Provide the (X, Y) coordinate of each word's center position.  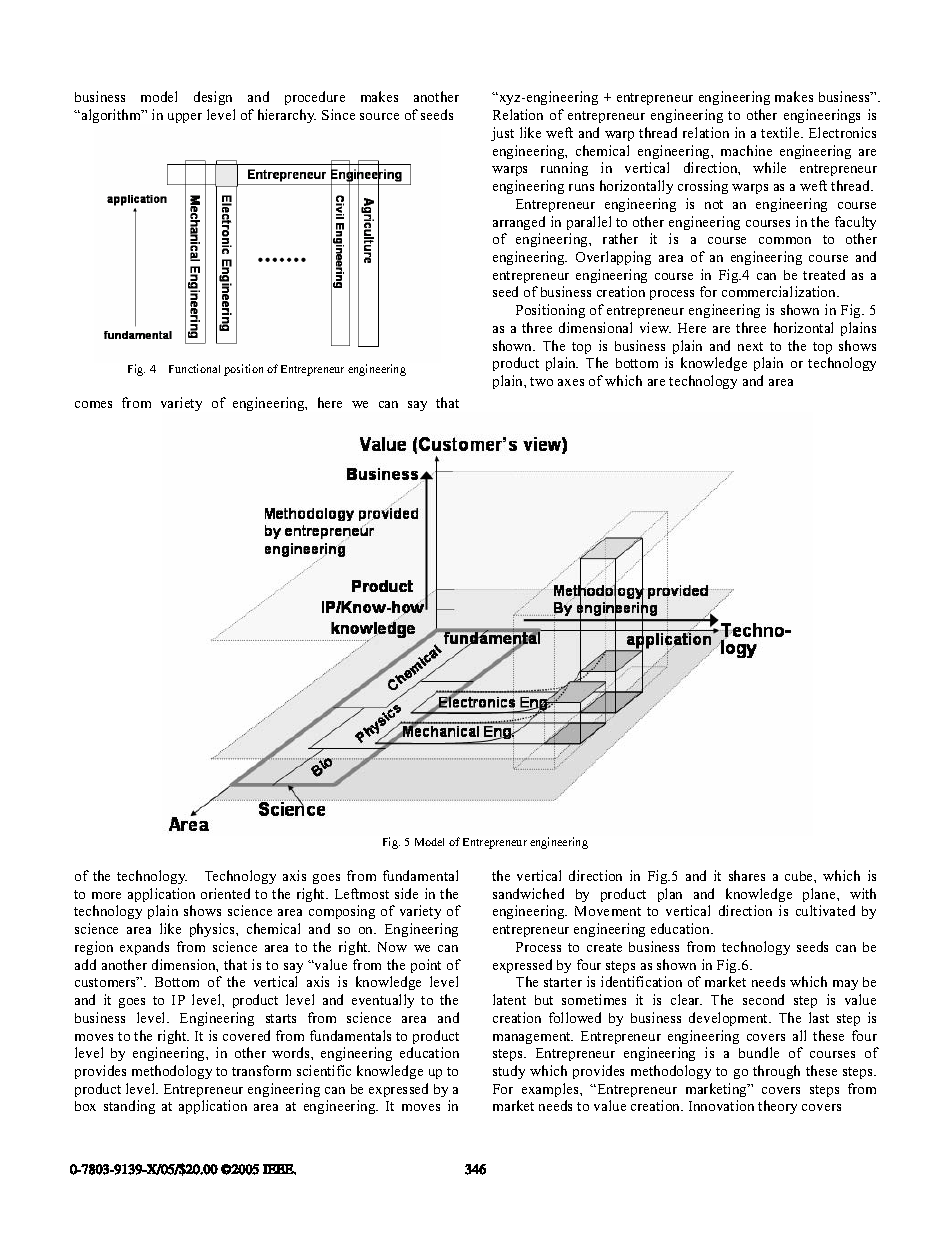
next (750, 346)
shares (747, 875)
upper (185, 118)
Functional (194, 368)
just (502, 134)
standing (129, 1107)
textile (781, 132)
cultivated (825, 910)
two (541, 381)
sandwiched (528, 893)
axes (571, 382)
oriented (225, 893)
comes (93, 404)
